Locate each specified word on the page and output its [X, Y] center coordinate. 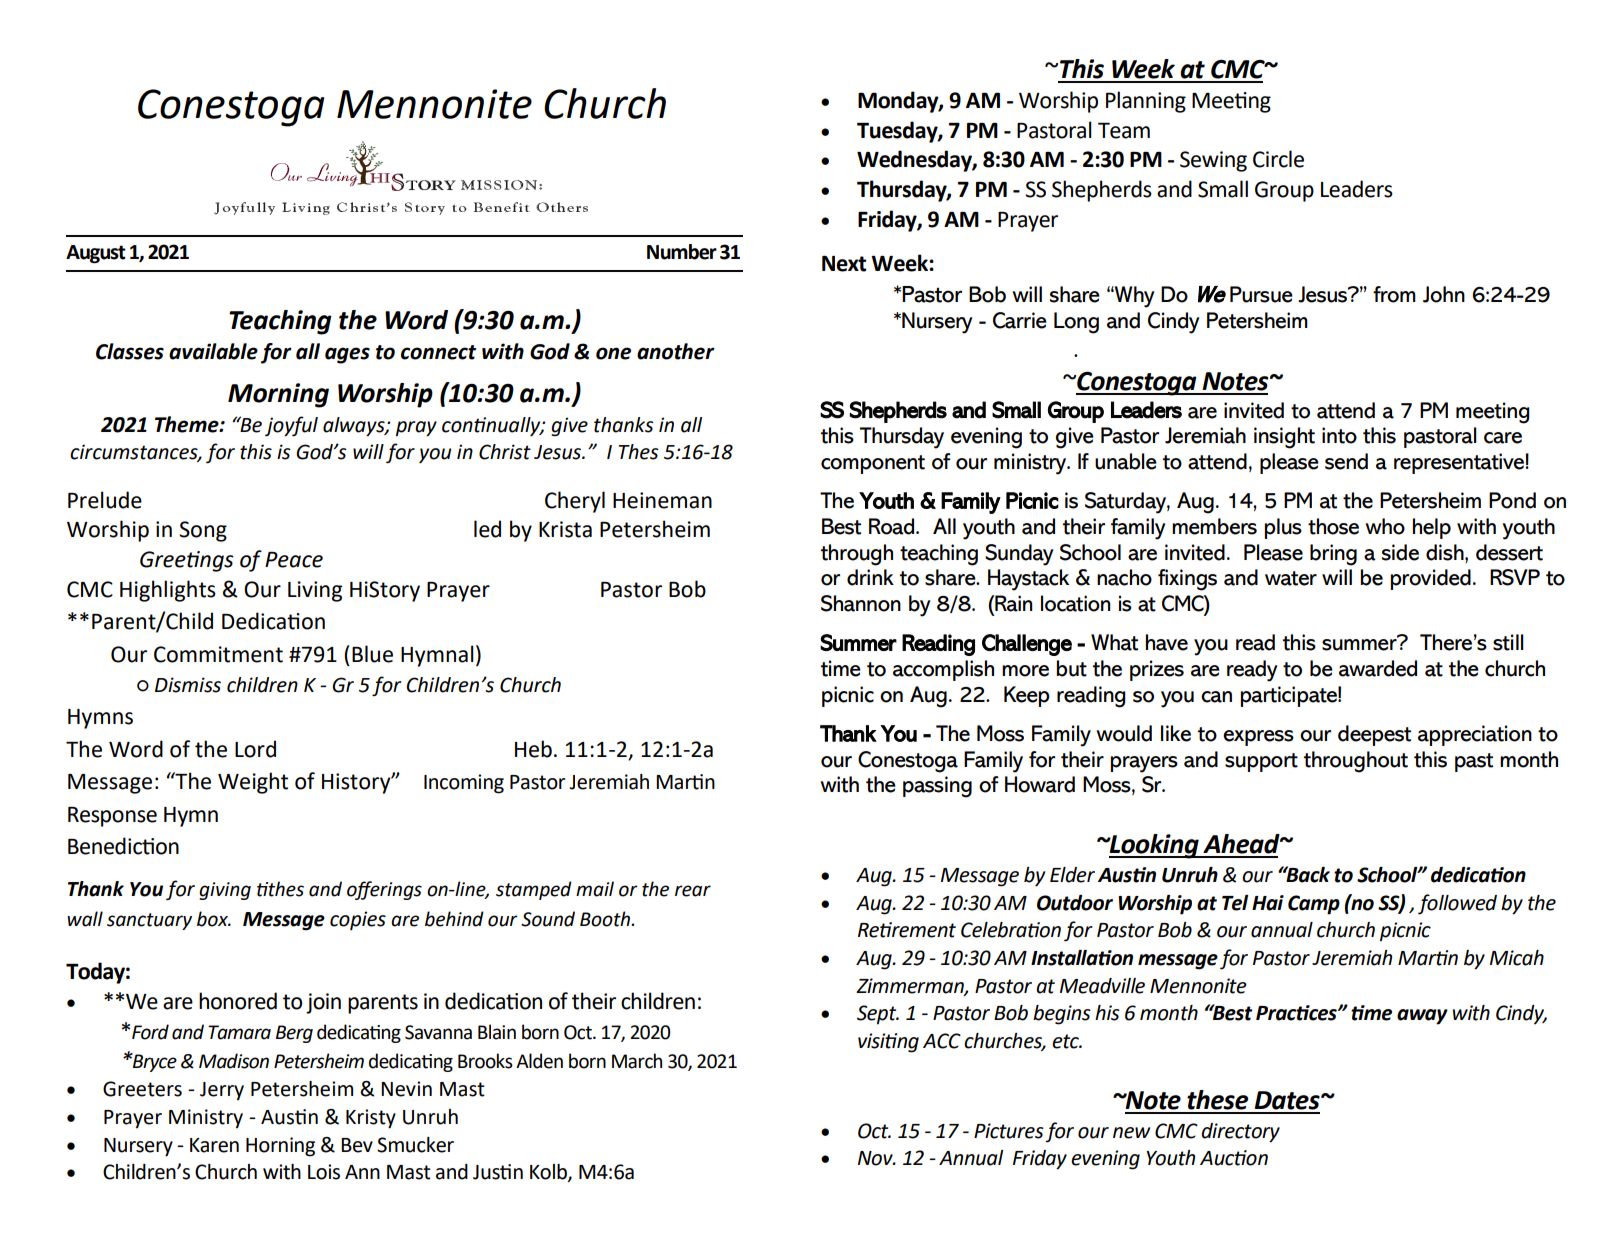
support [1261, 762]
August [96, 254]
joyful [291, 426]
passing [937, 787]
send [1346, 461]
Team [1124, 131]
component [873, 464]
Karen [214, 1145]
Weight [253, 783]
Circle [1278, 159]
